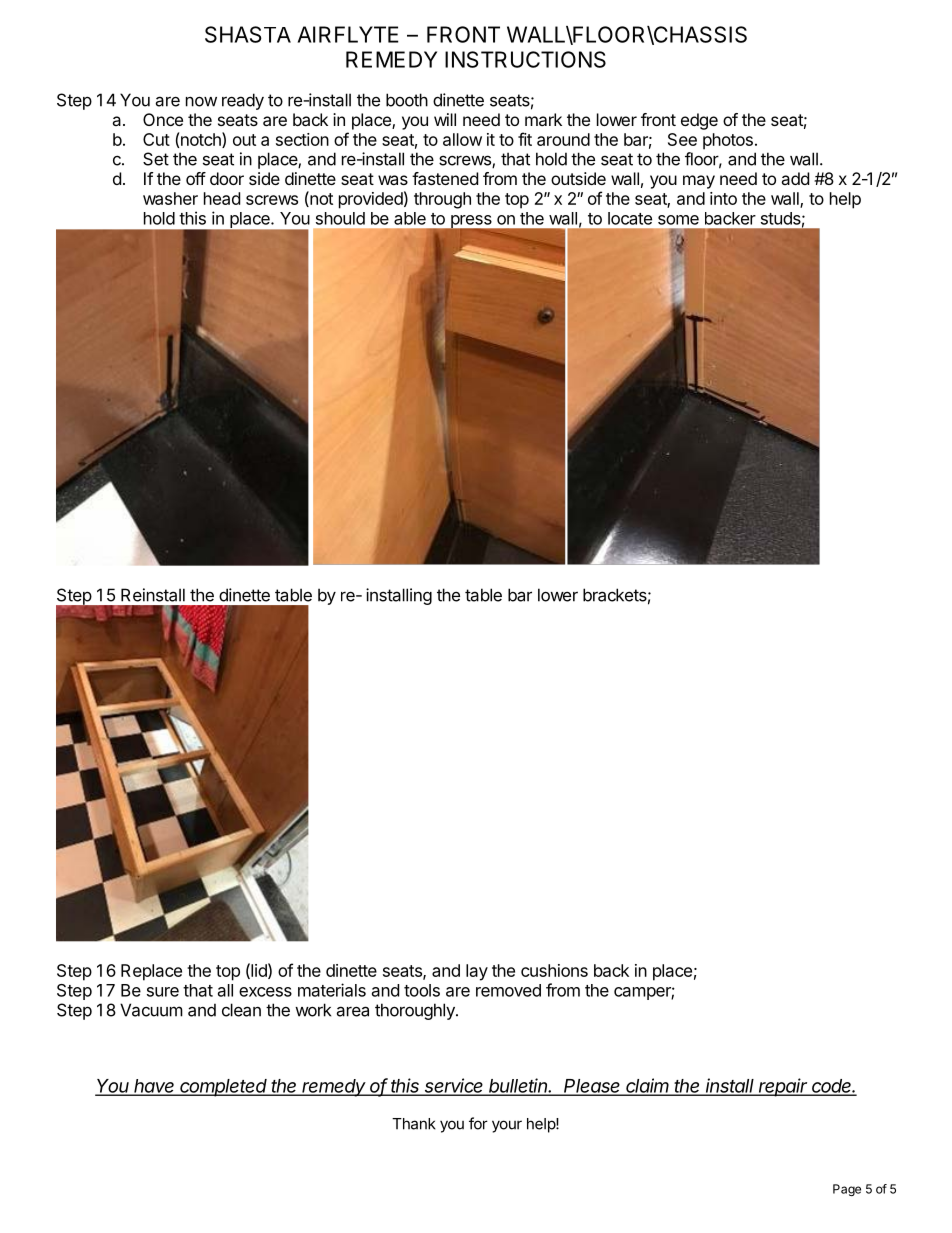 Image resolution: width=952 pixels, height=1233 pixels. I want to click on lay, so click(477, 972).
